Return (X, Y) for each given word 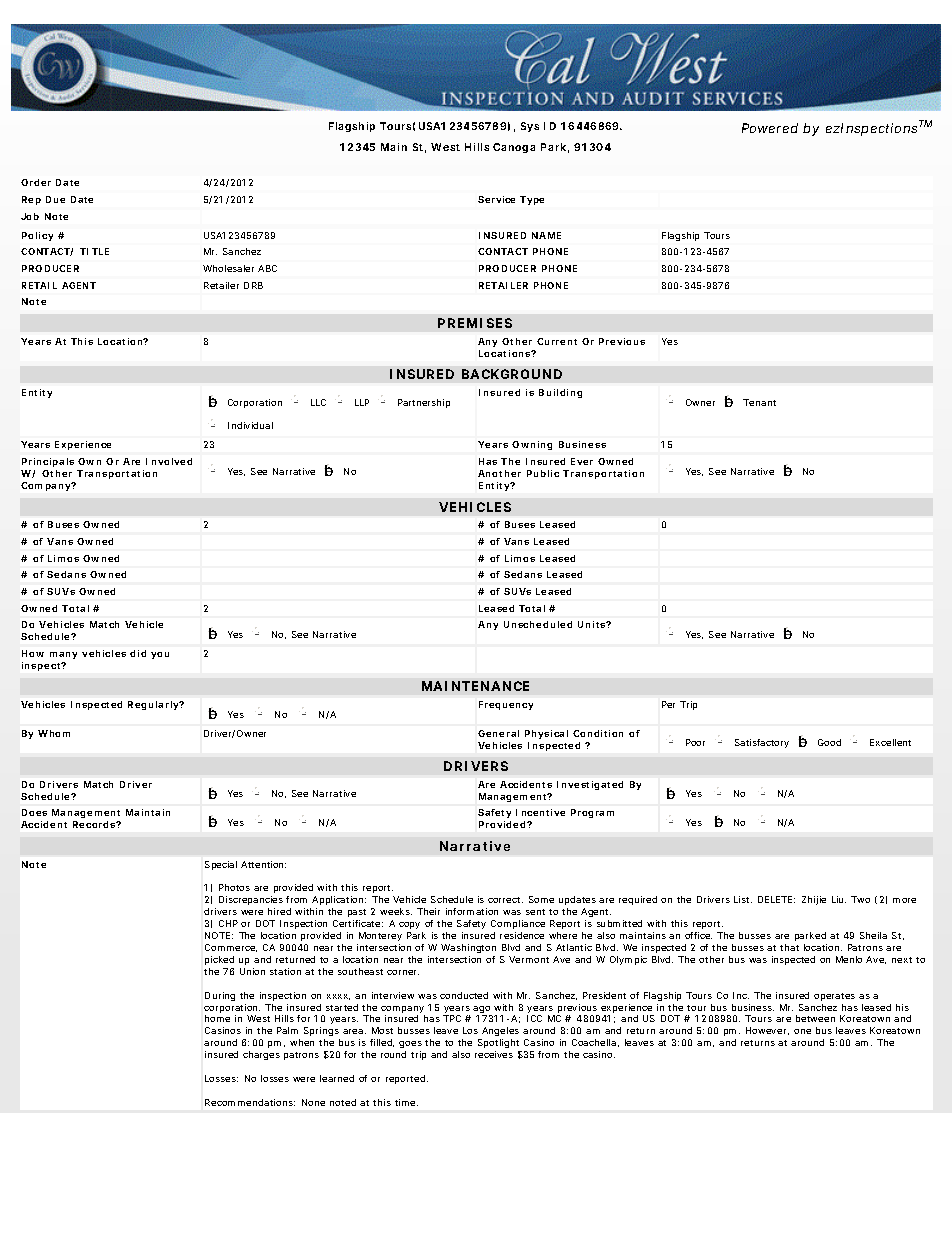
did (138, 653)
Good (829, 742)
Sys (530, 127)
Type (532, 200)
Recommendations (250, 1102)
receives (494, 1054)
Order (36, 182)
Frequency (506, 705)
